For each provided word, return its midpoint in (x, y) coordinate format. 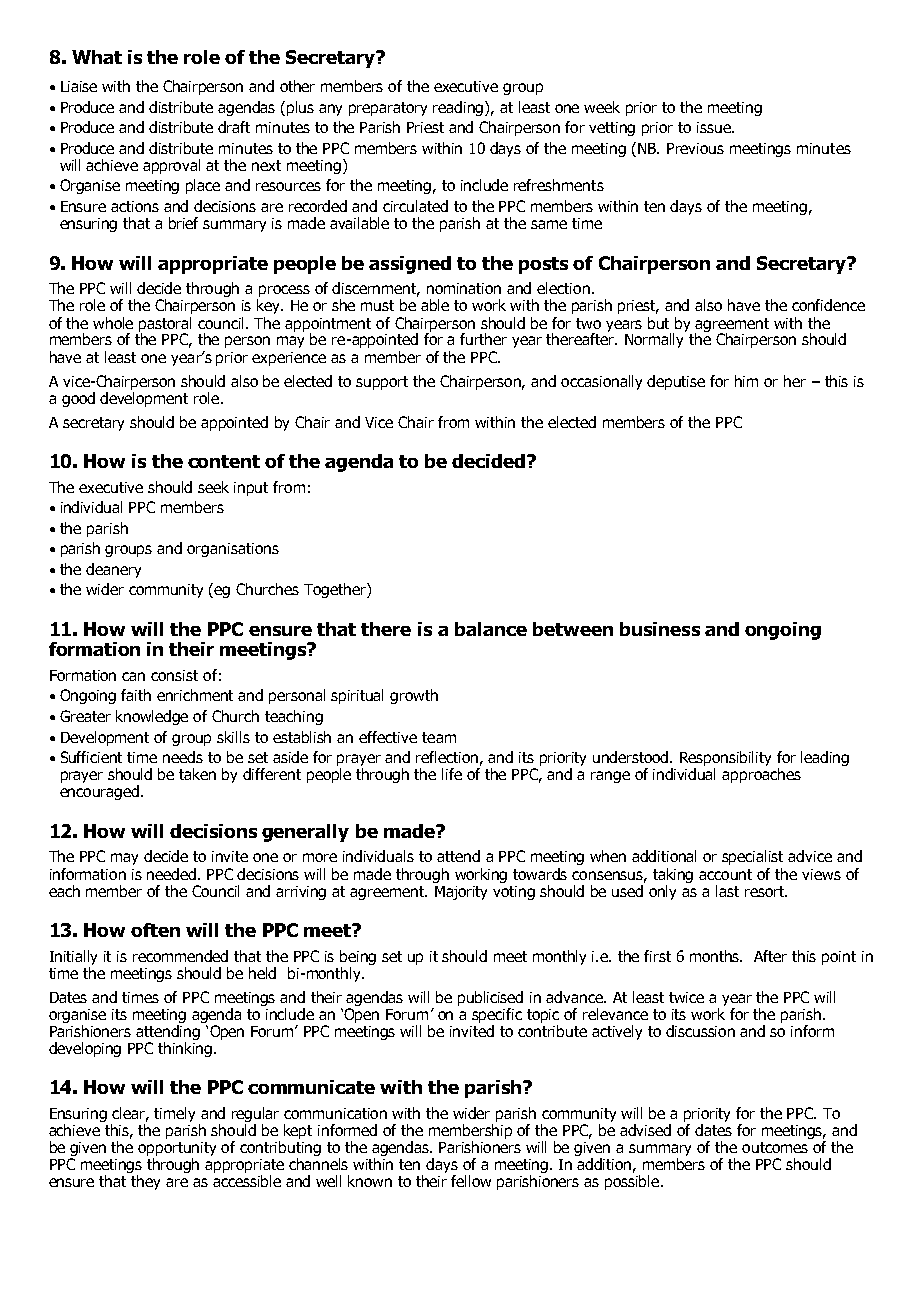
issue (715, 127)
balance (491, 629)
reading (459, 108)
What (97, 57)
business (660, 629)
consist (174, 675)
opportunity (177, 1150)
